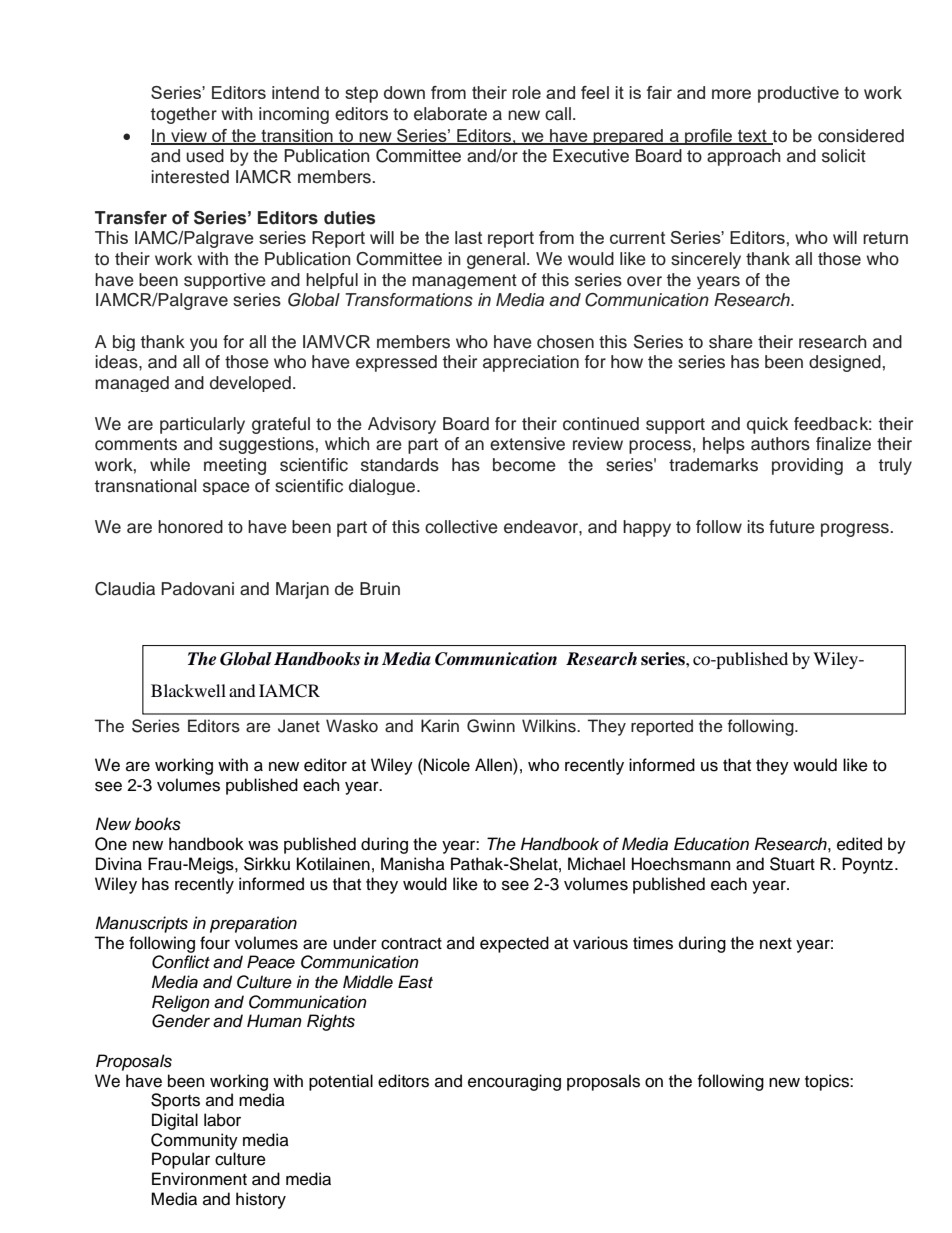  What do you see at coordinates (184, 115) in the page?
I see `together` at bounding box center [184, 115].
